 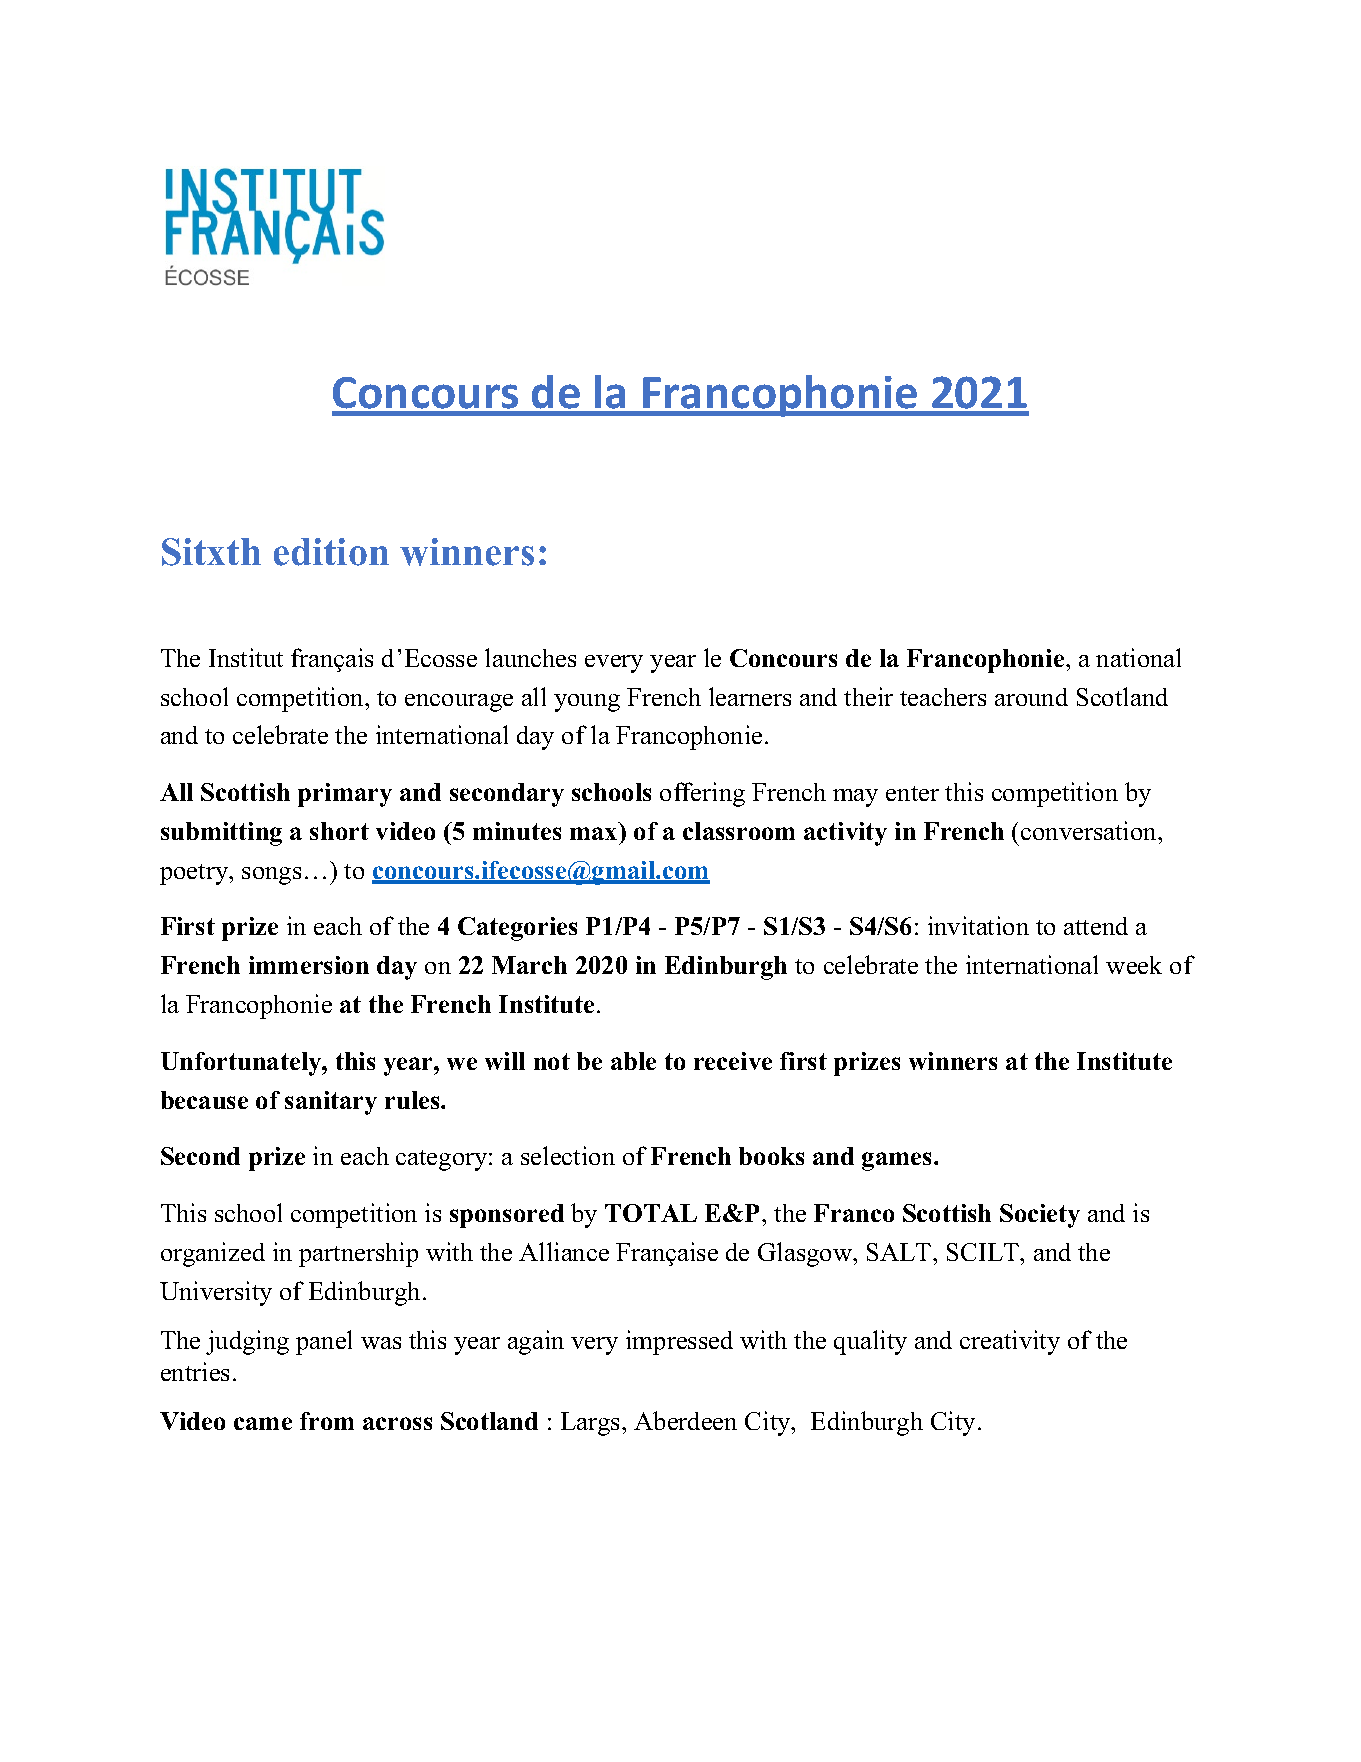 What do you see at coordinates (327, 1421) in the screenshot?
I see `from` at bounding box center [327, 1421].
